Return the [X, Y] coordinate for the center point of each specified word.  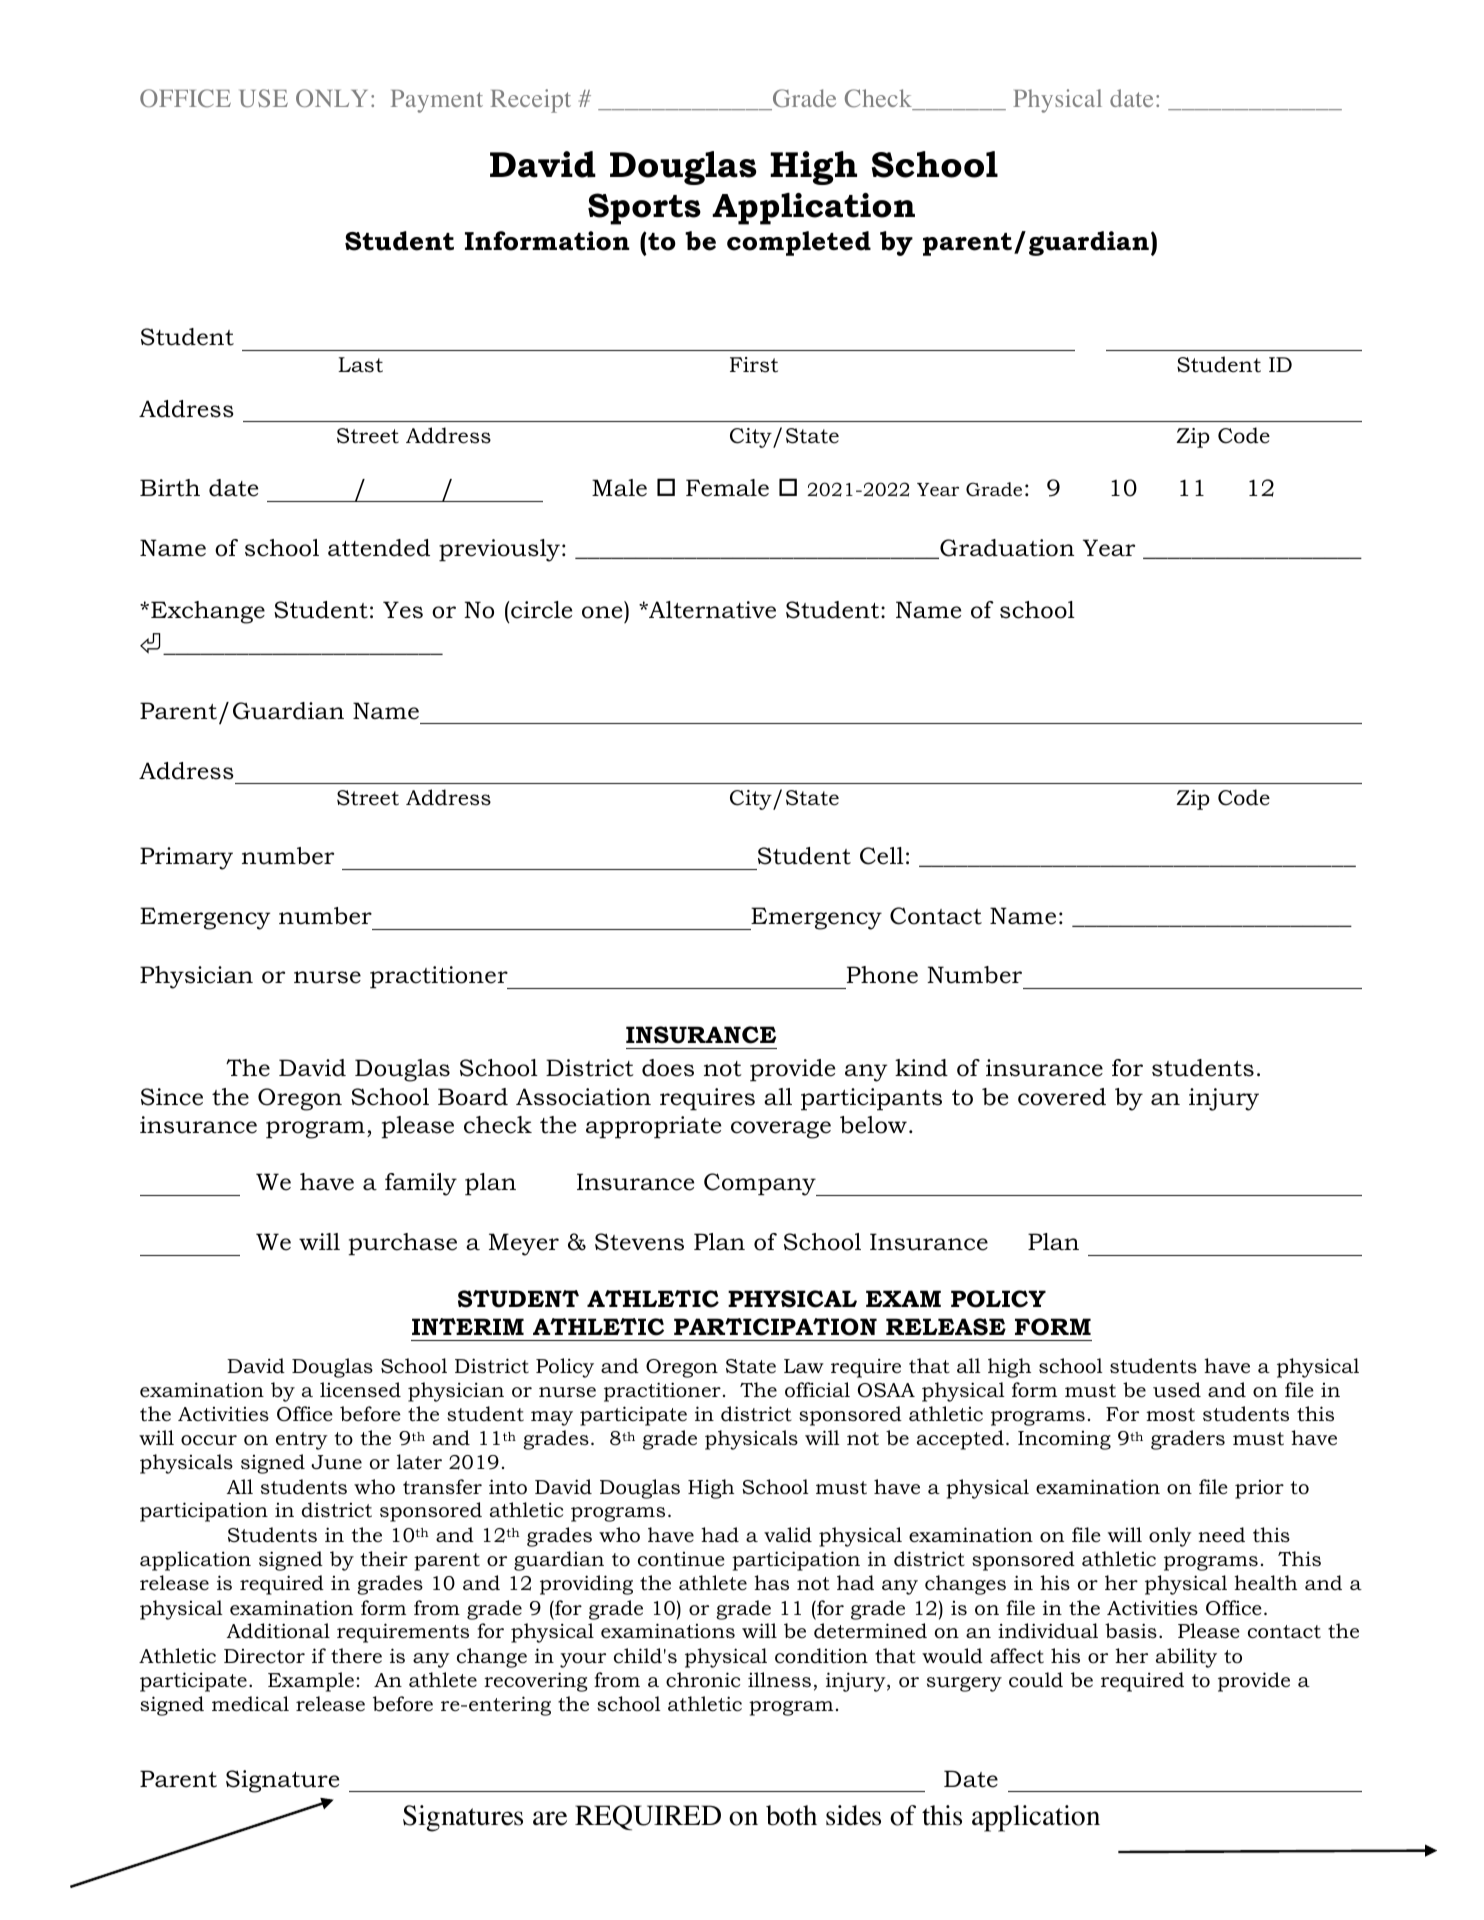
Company [761, 1184]
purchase [402, 1244]
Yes [403, 610]
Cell [882, 856]
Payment [437, 101]
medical [250, 1704]
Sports [644, 209]
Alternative [711, 610]
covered [1062, 1097]
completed [799, 243]
